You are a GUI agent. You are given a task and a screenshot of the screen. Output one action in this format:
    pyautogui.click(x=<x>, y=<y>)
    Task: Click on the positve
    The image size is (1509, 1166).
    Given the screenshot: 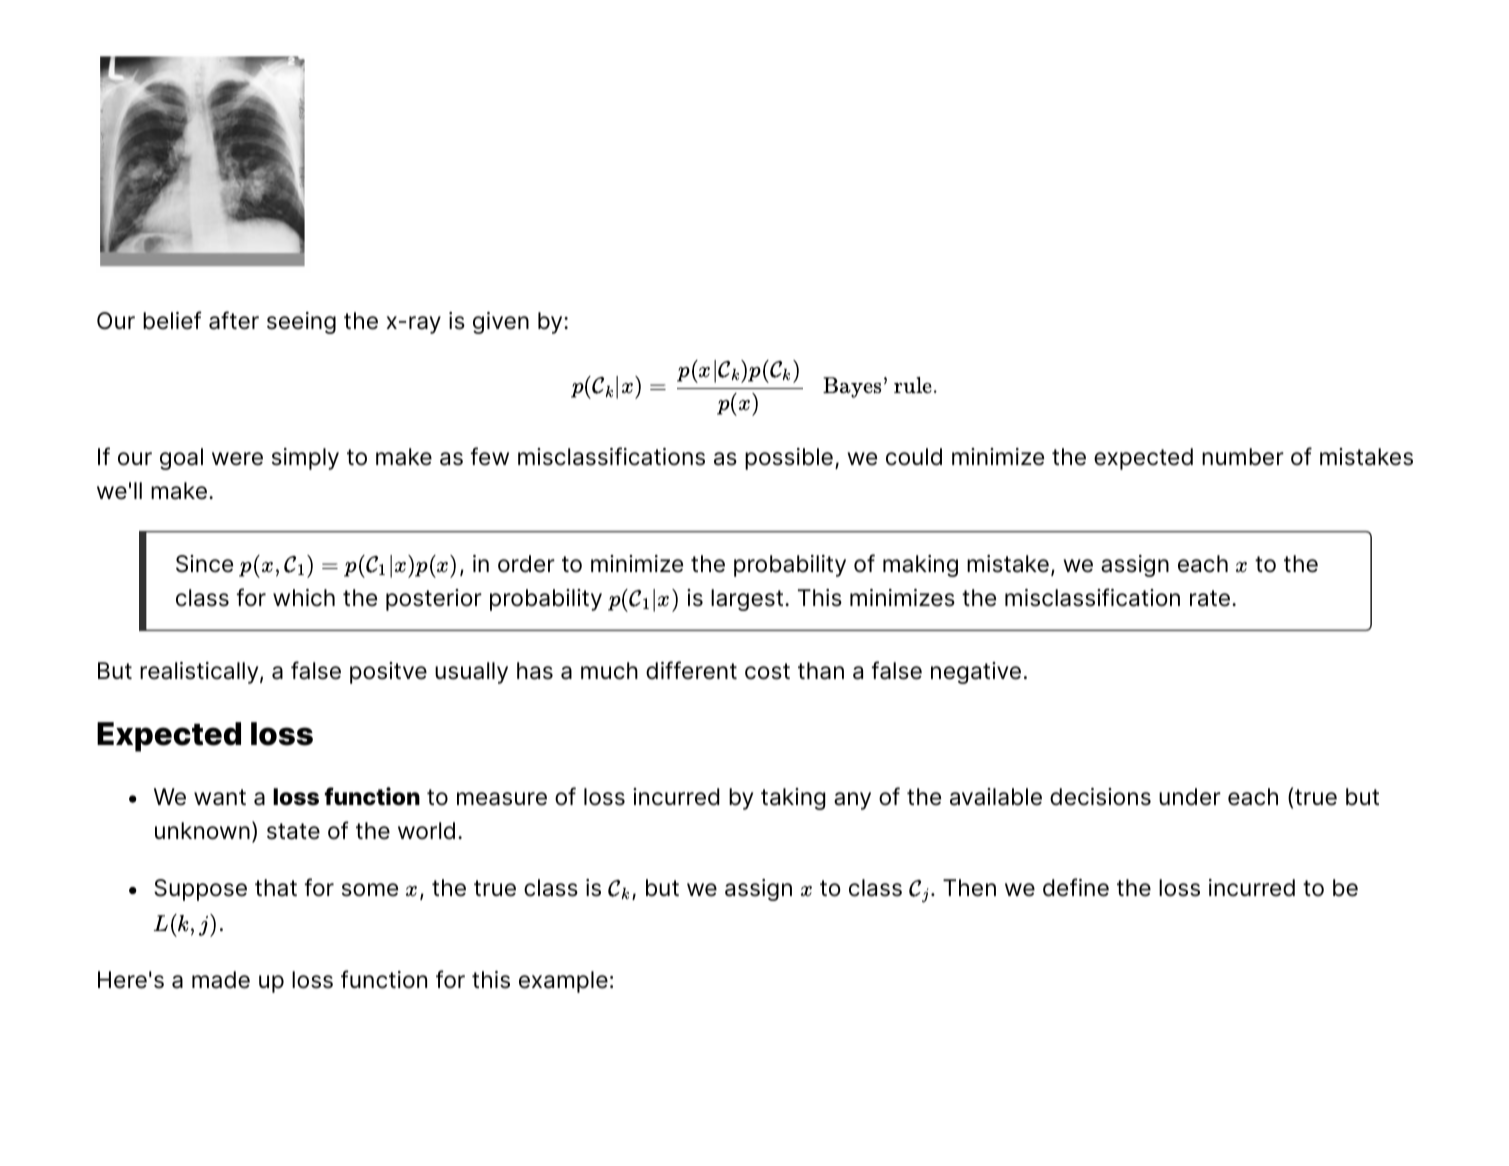 What is the action you would take?
    pyautogui.click(x=388, y=673)
